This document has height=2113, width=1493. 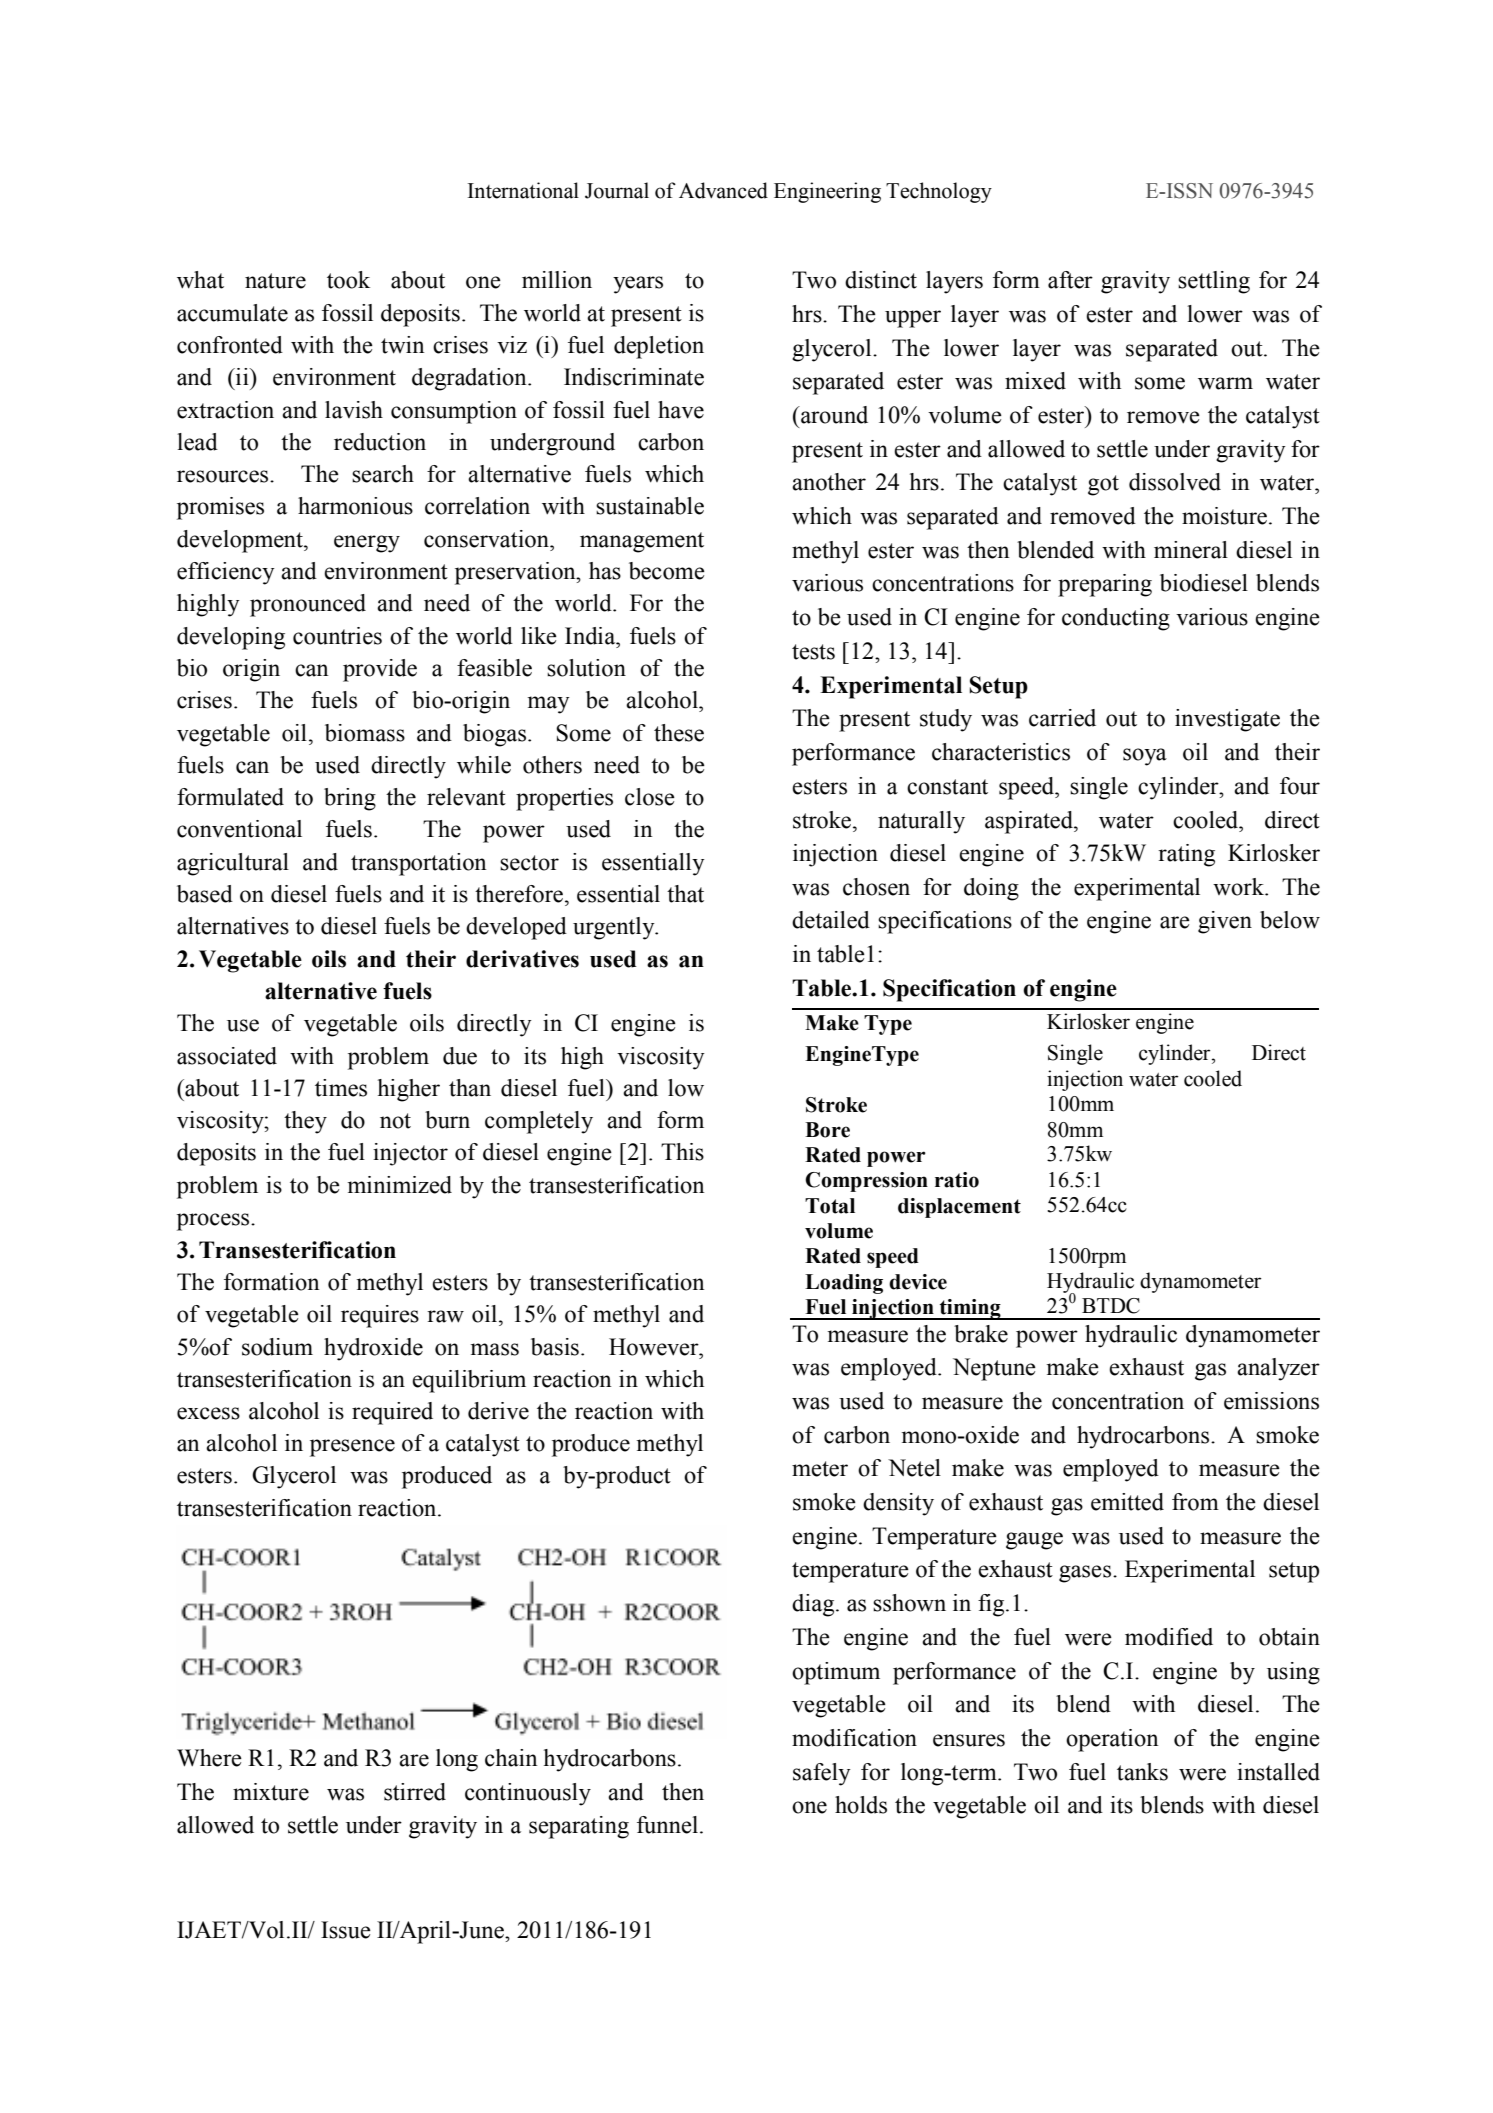 I want to click on took, so click(x=348, y=280).
